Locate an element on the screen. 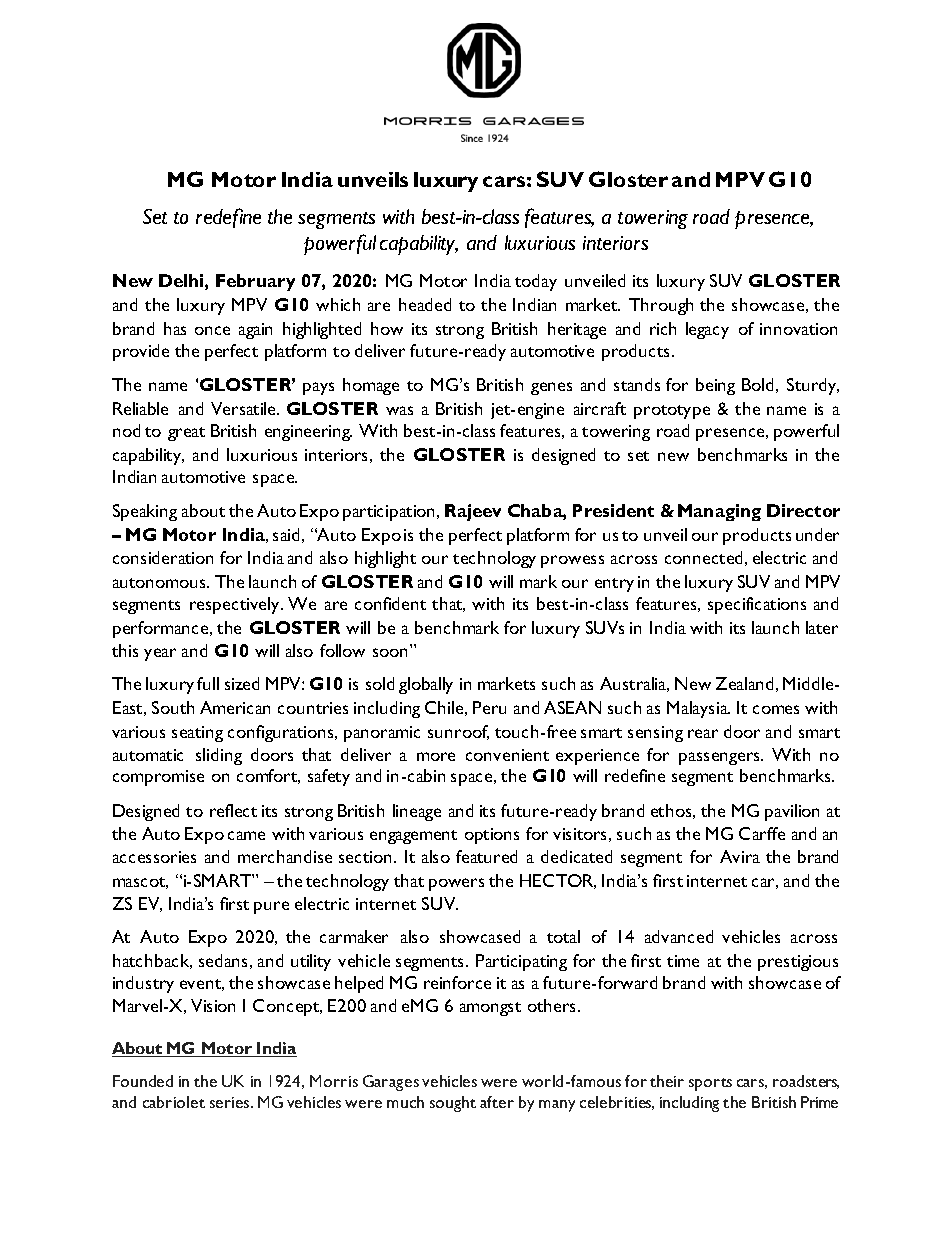 The image size is (952, 1233). full is located at coordinates (208, 683).
